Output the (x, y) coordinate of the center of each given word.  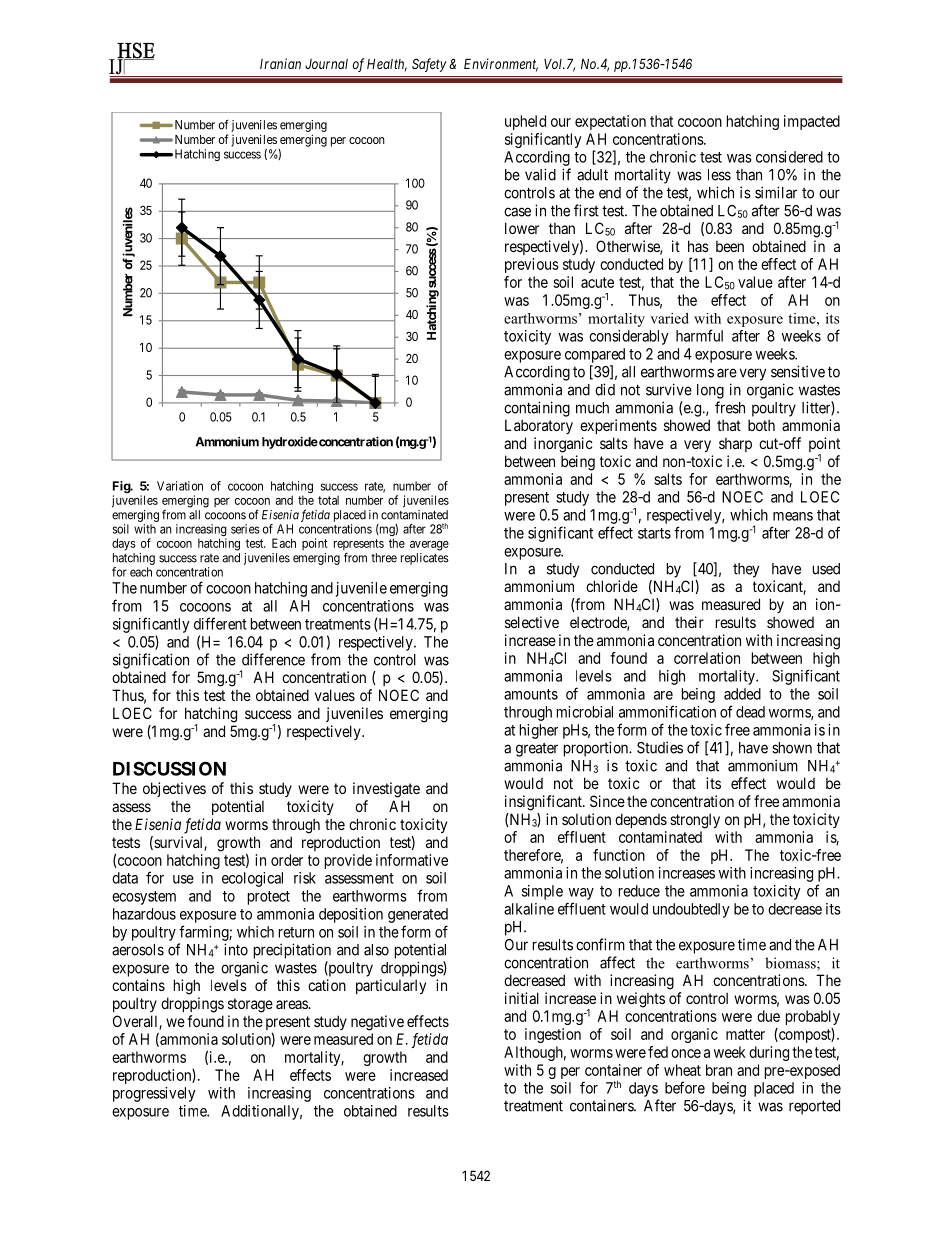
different (220, 623)
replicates (425, 559)
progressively (154, 1094)
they (746, 570)
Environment (501, 65)
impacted (812, 122)
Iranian (280, 63)
